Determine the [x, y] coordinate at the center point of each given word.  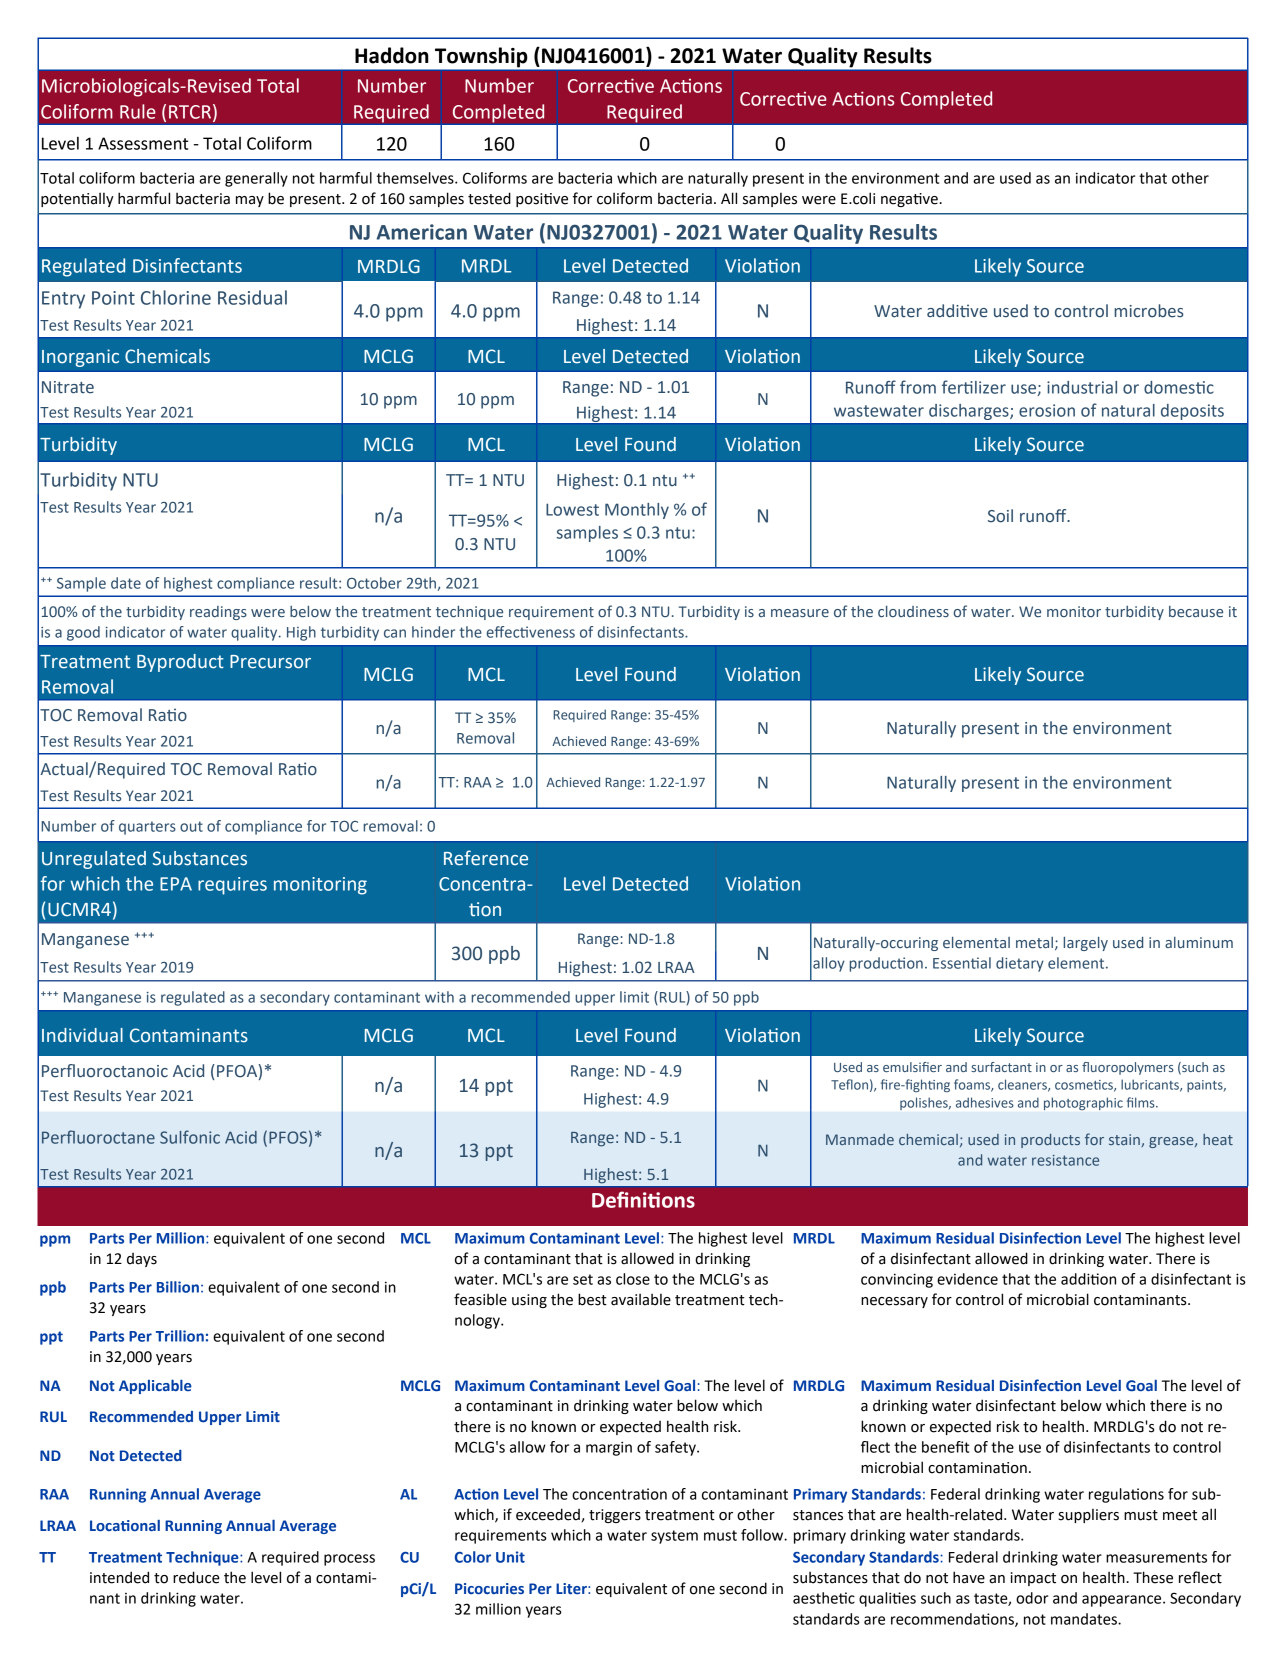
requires [232, 886]
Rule [138, 111]
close [633, 1279]
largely [1085, 944]
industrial [1082, 387]
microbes [1149, 311]
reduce [196, 1577]
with [439, 997]
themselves [416, 178]
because [1196, 611]
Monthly [637, 511]
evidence [967, 1279]
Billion [178, 1287]
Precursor [270, 662]
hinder [433, 632]
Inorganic [80, 358]
